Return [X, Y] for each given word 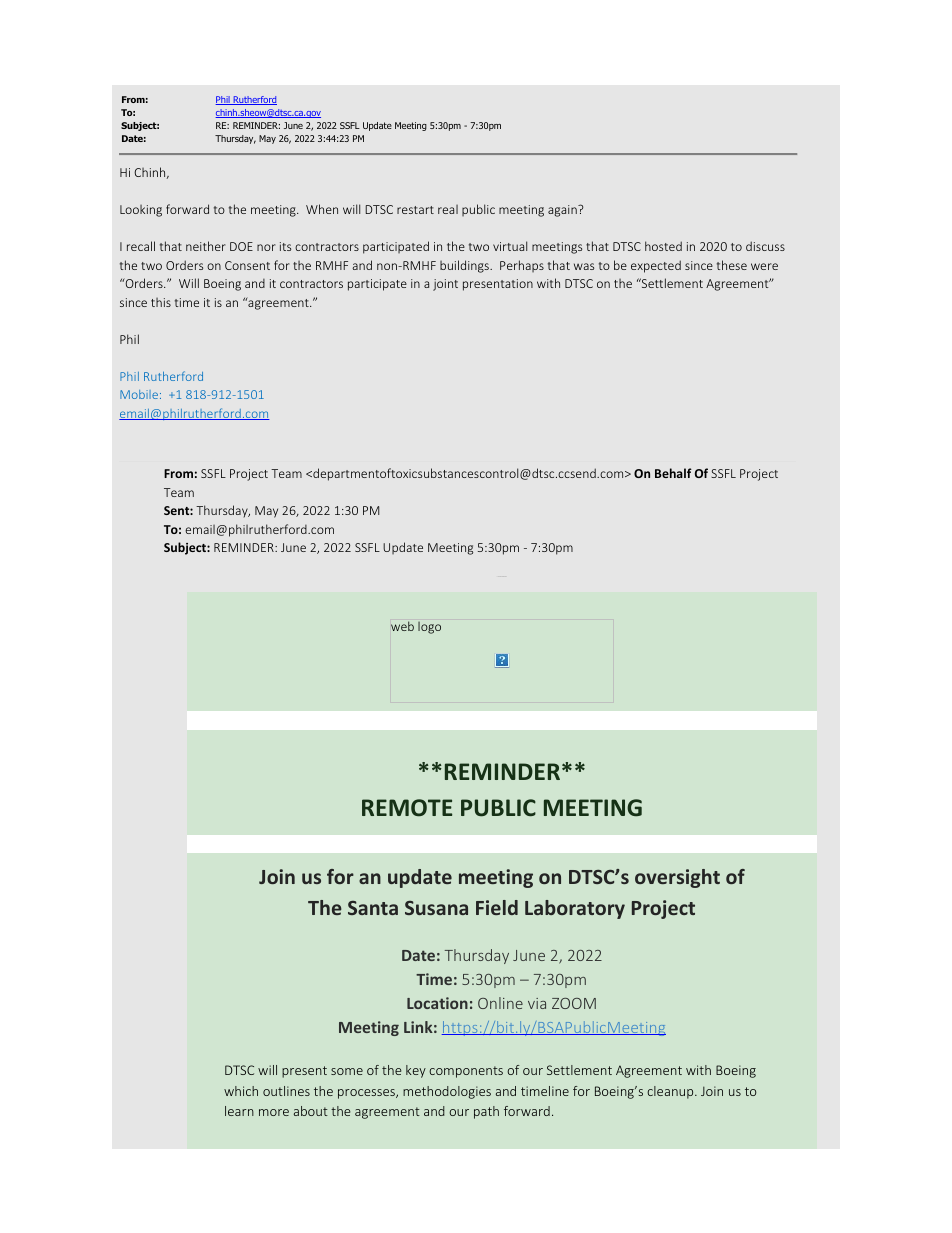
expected [656, 266]
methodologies [447, 1092]
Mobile [139, 394]
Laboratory [575, 909]
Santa [373, 908]
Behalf [673, 473]
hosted [663, 246]
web [402, 626]
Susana [436, 908]
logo [429, 628]
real [448, 209]
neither [206, 246]
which [241, 1091]
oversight [677, 878]
